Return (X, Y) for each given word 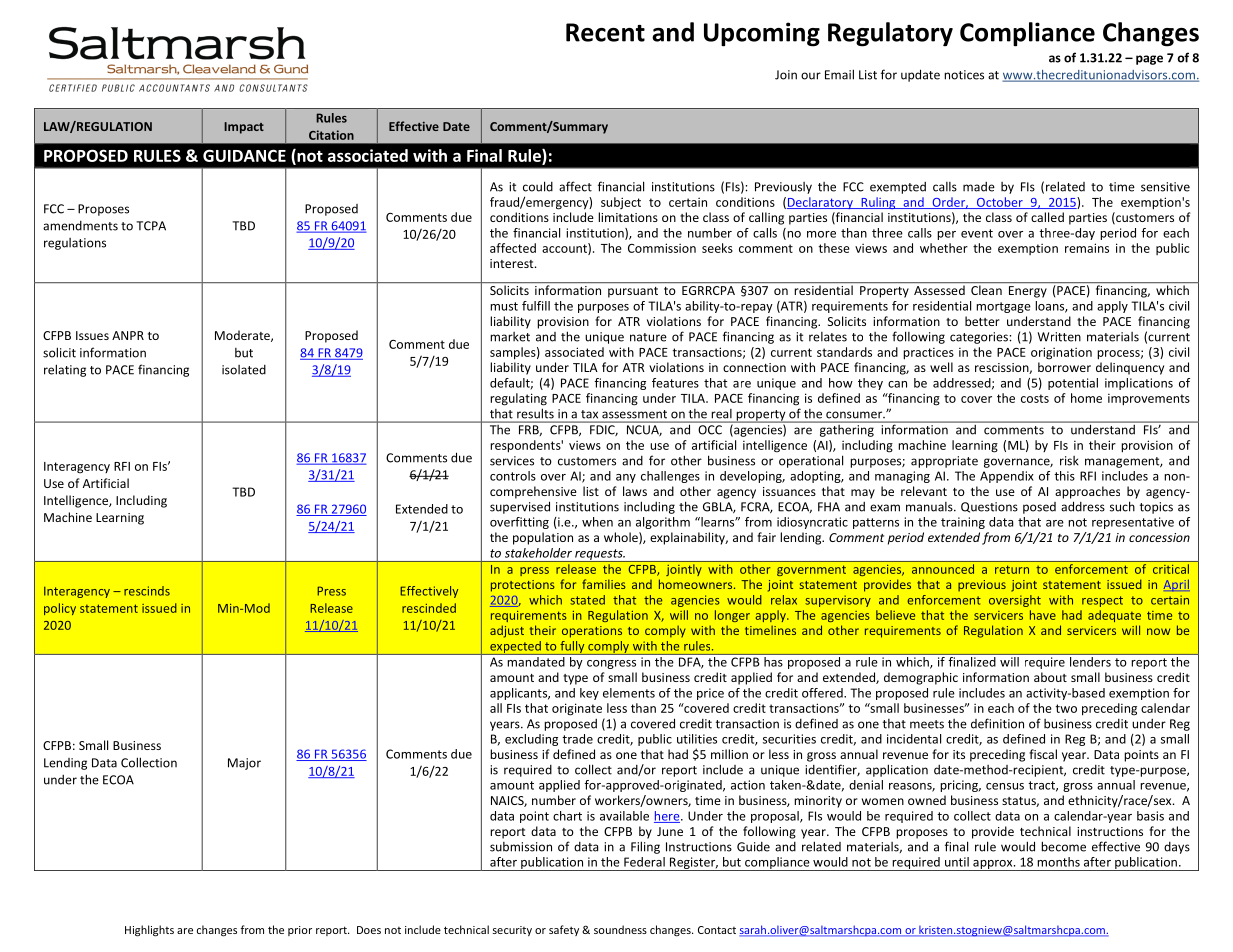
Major (244, 764)
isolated (244, 370)
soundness (620, 929)
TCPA (151, 226)
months (1058, 862)
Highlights (149, 931)
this (1064, 476)
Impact (244, 128)
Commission (662, 248)
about (1050, 677)
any (626, 478)
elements (629, 693)
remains (1087, 248)
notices (964, 75)
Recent (605, 32)
